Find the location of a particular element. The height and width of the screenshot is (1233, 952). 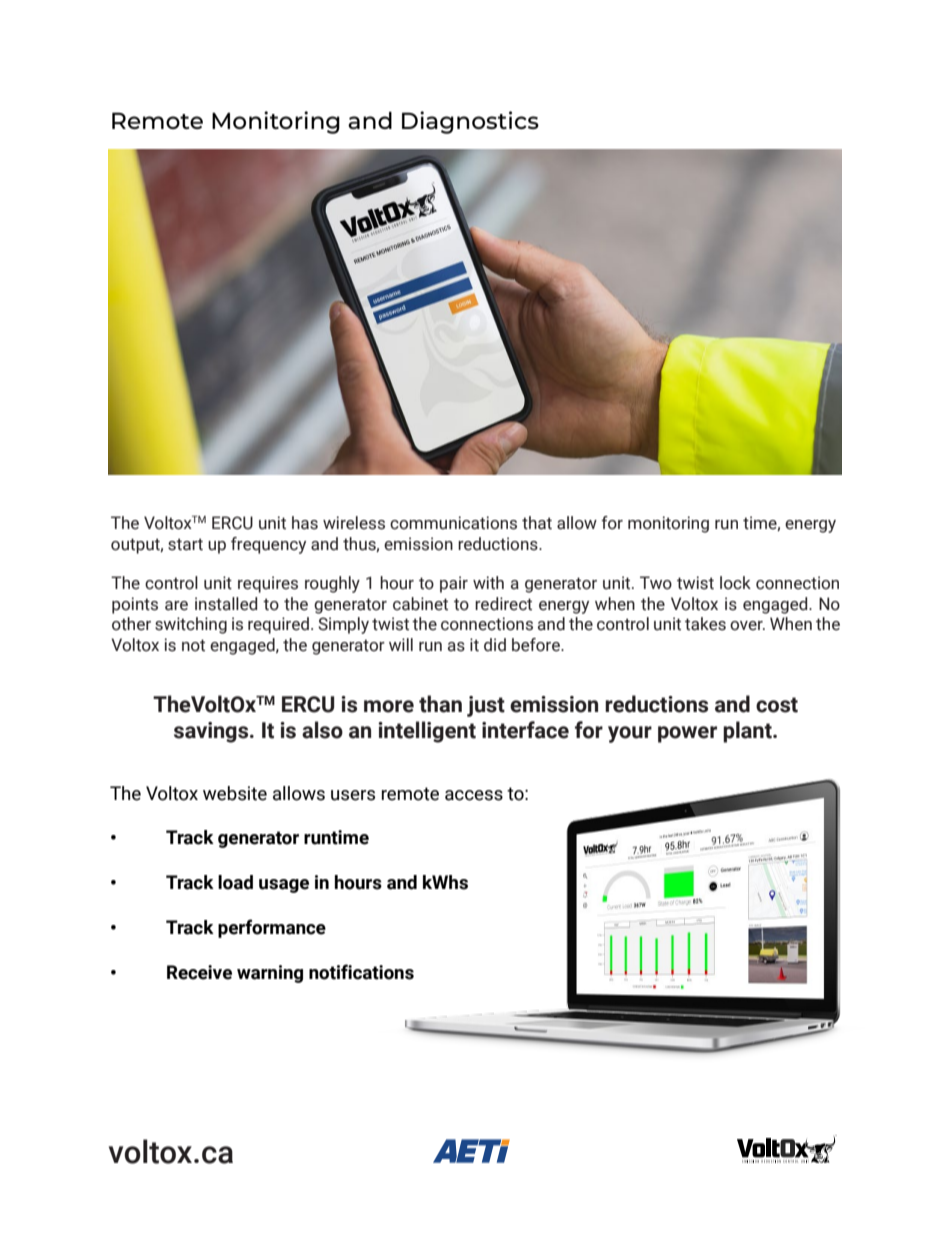

that is located at coordinates (537, 523).
